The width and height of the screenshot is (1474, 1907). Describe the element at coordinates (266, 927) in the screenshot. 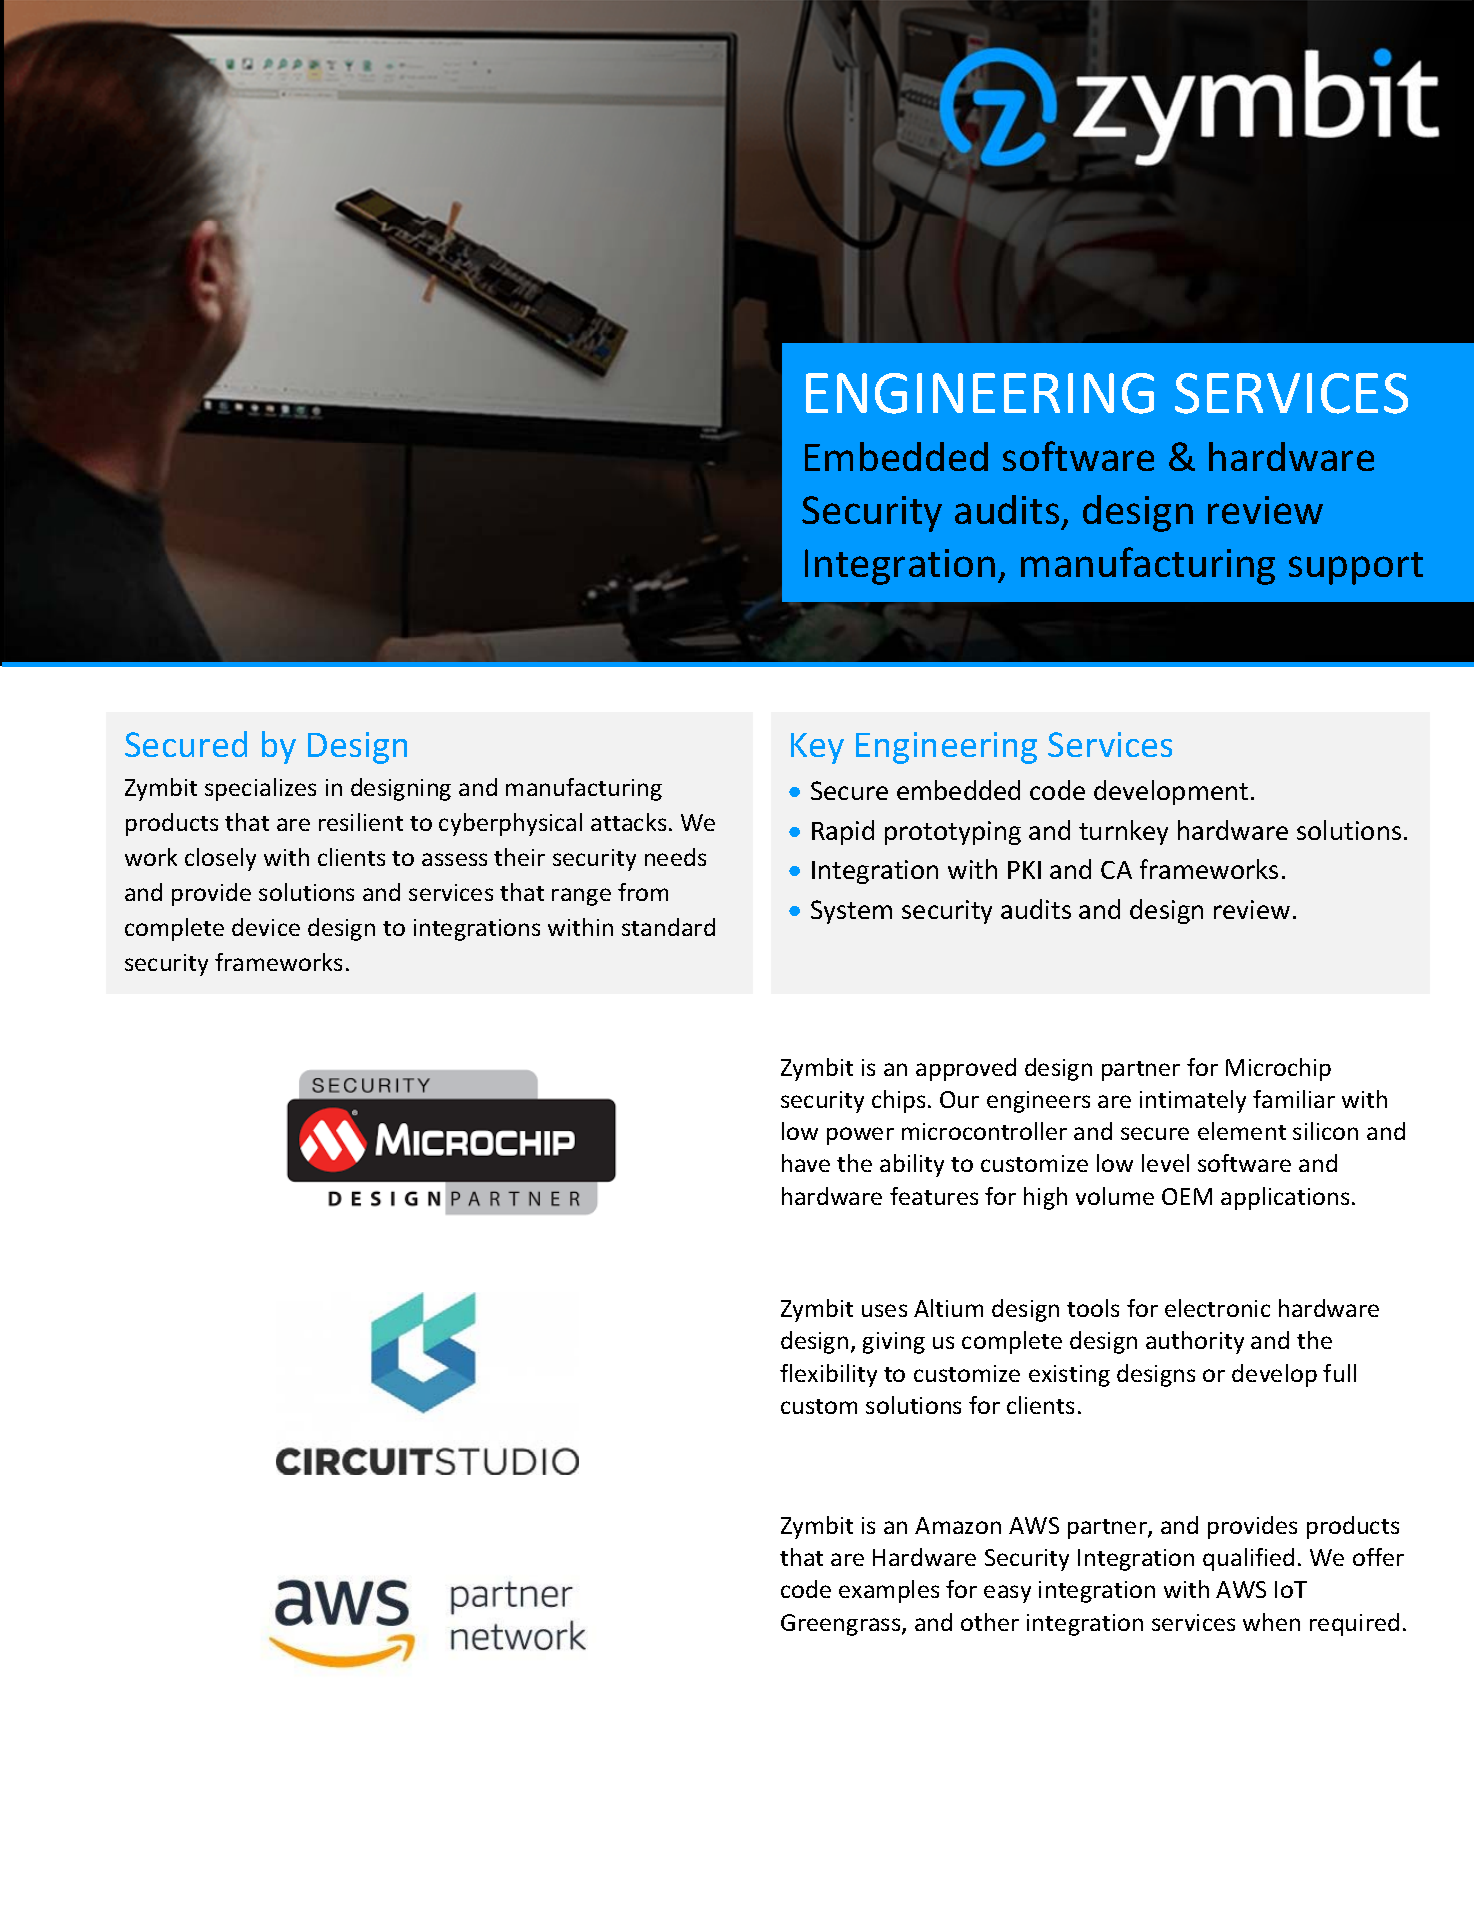

I see `device` at that location.
